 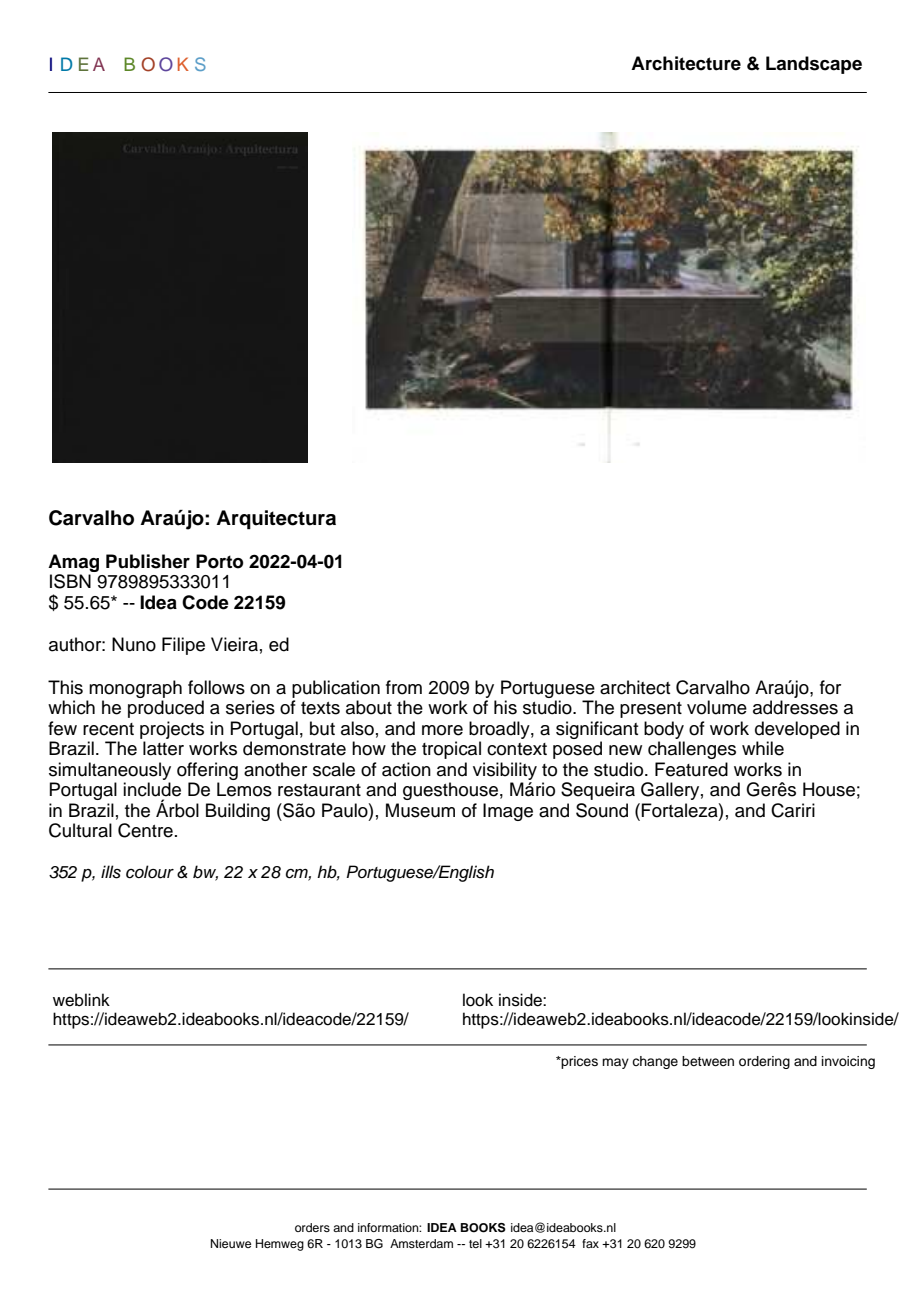 What do you see at coordinates (451, 750) in the screenshot?
I see `tropical` at bounding box center [451, 750].
